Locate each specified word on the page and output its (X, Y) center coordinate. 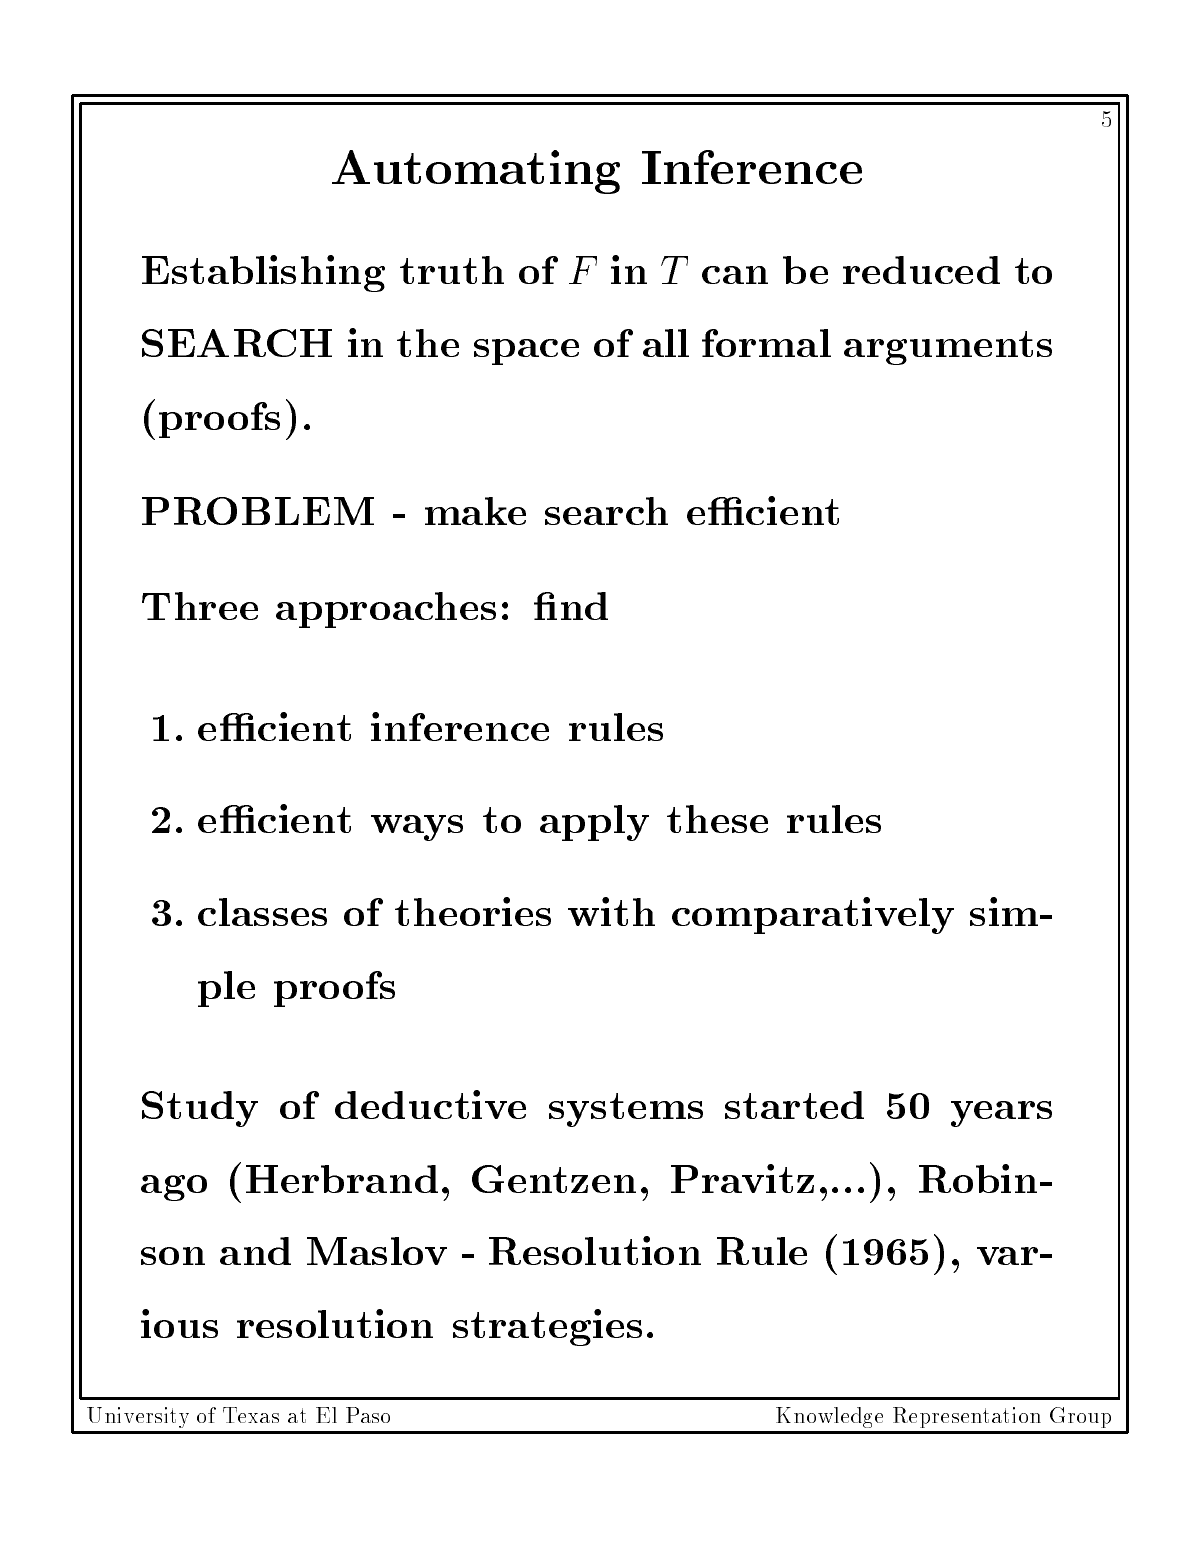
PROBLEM (258, 511)
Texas (251, 1415)
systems (626, 1110)
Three (200, 606)
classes (262, 912)
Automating (476, 172)
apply (594, 823)
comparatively (813, 915)
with (611, 911)
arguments (948, 348)
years (1001, 1114)
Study (200, 1109)
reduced (921, 270)
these (717, 819)
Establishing (263, 273)
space (526, 352)
